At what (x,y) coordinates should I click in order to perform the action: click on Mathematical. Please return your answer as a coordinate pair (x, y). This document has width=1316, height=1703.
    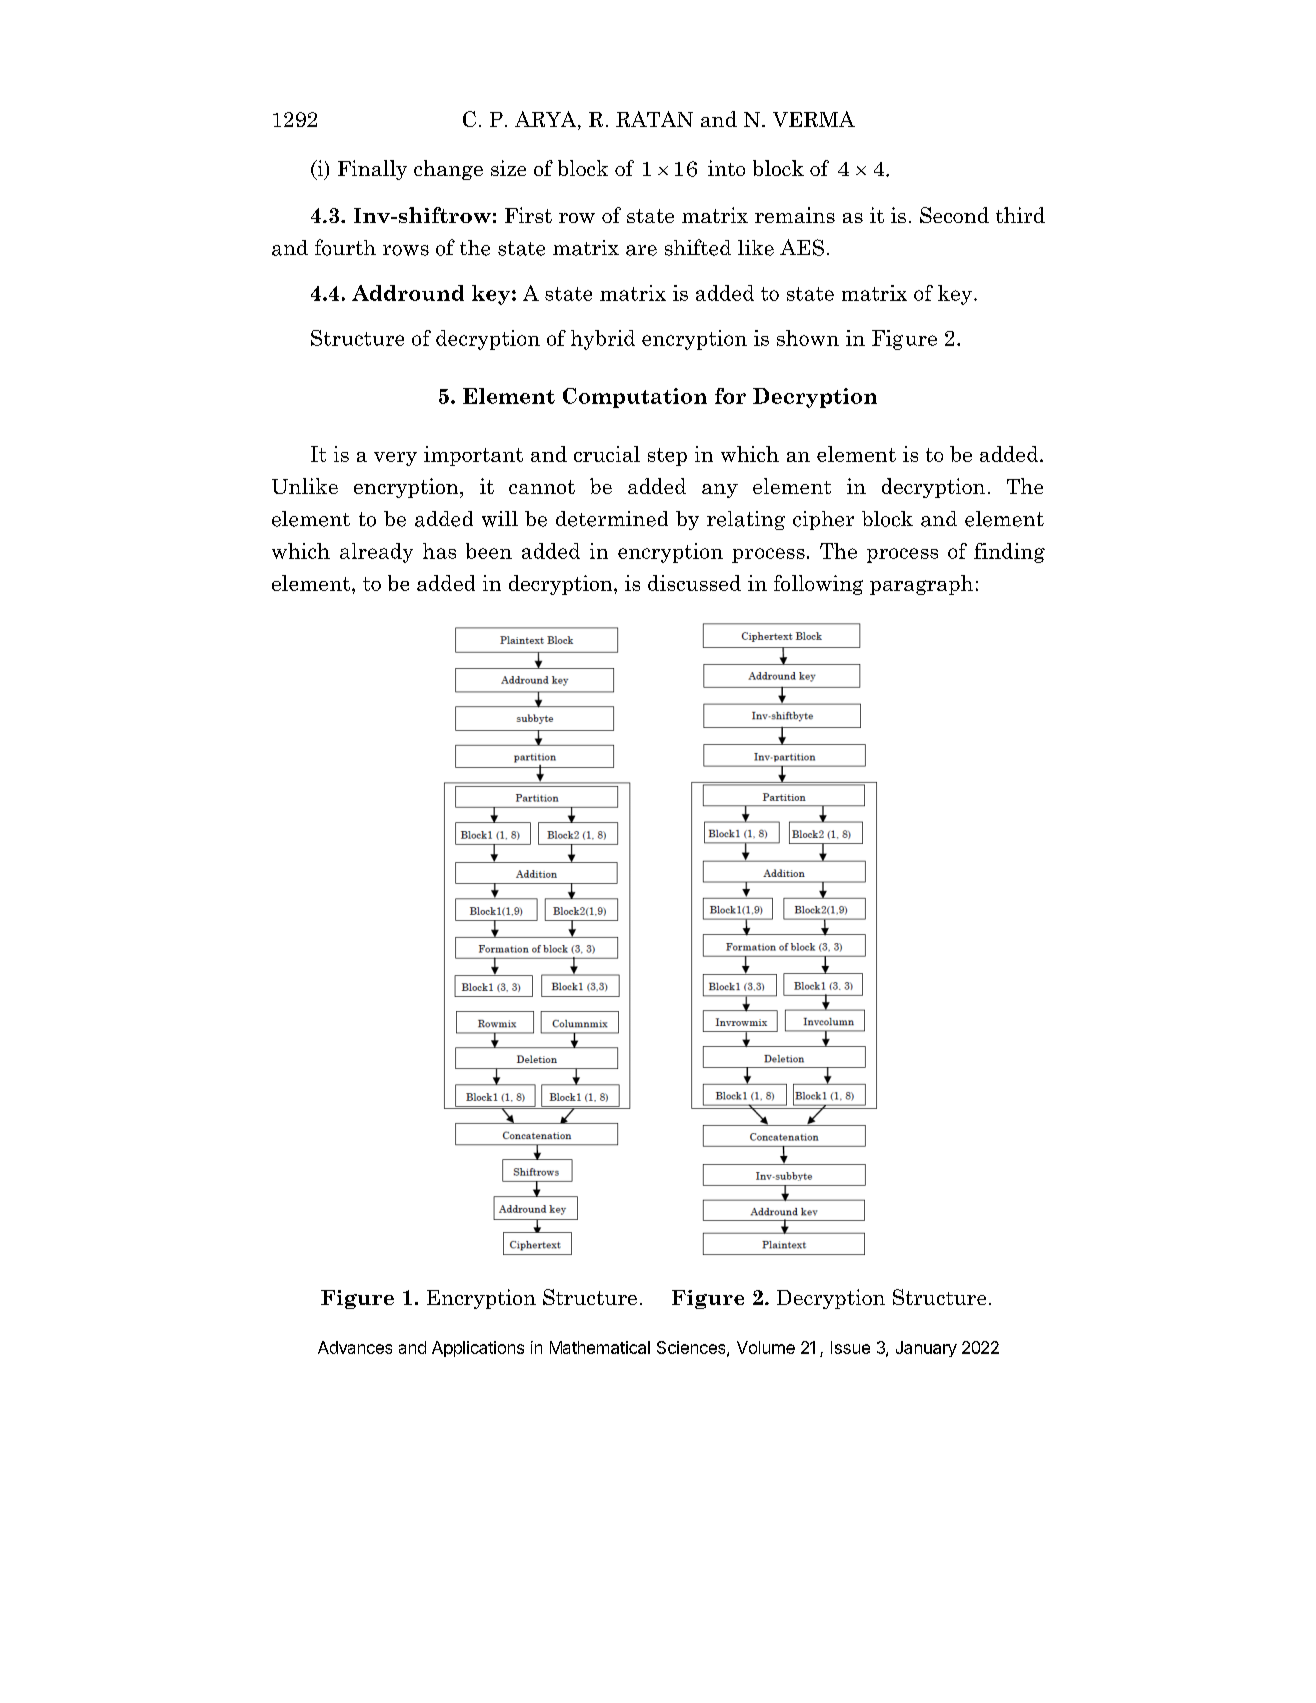
    Looking at the image, I should click on (600, 1347).
